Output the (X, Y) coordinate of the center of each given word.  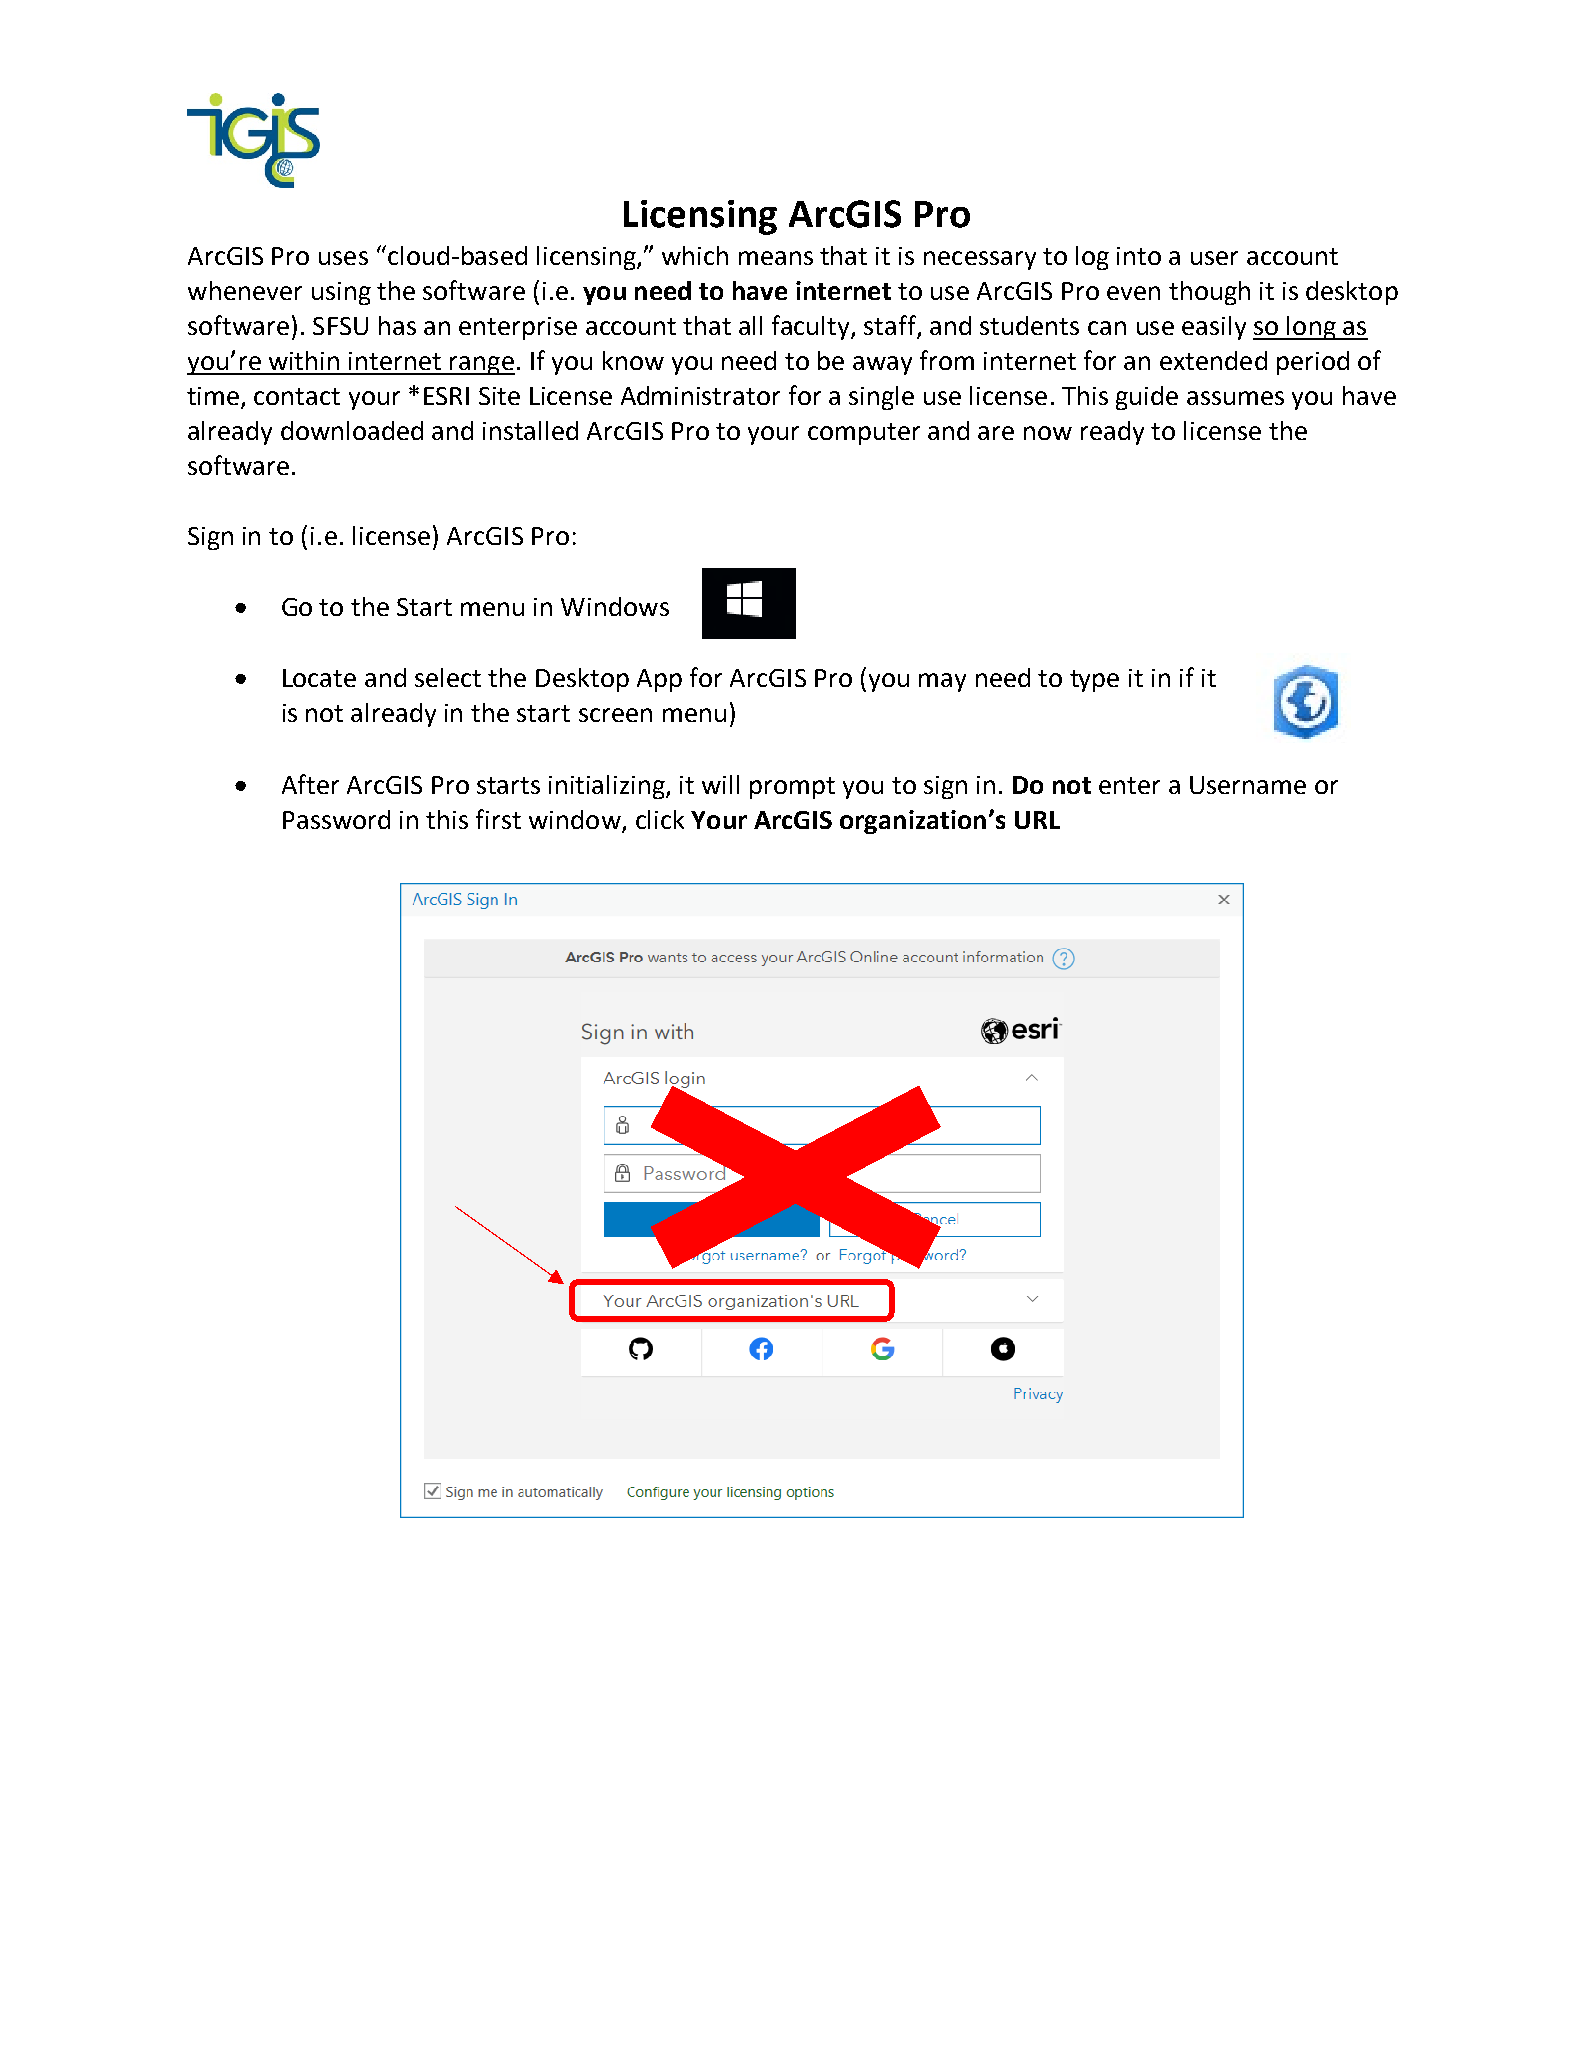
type (1094, 681)
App (659, 680)
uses (343, 258)
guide (1147, 398)
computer (864, 434)
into (1139, 256)
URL (1037, 820)
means (776, 258)
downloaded (352, 430)
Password (336, 819)
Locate (319, 678)
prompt (792, 788)
